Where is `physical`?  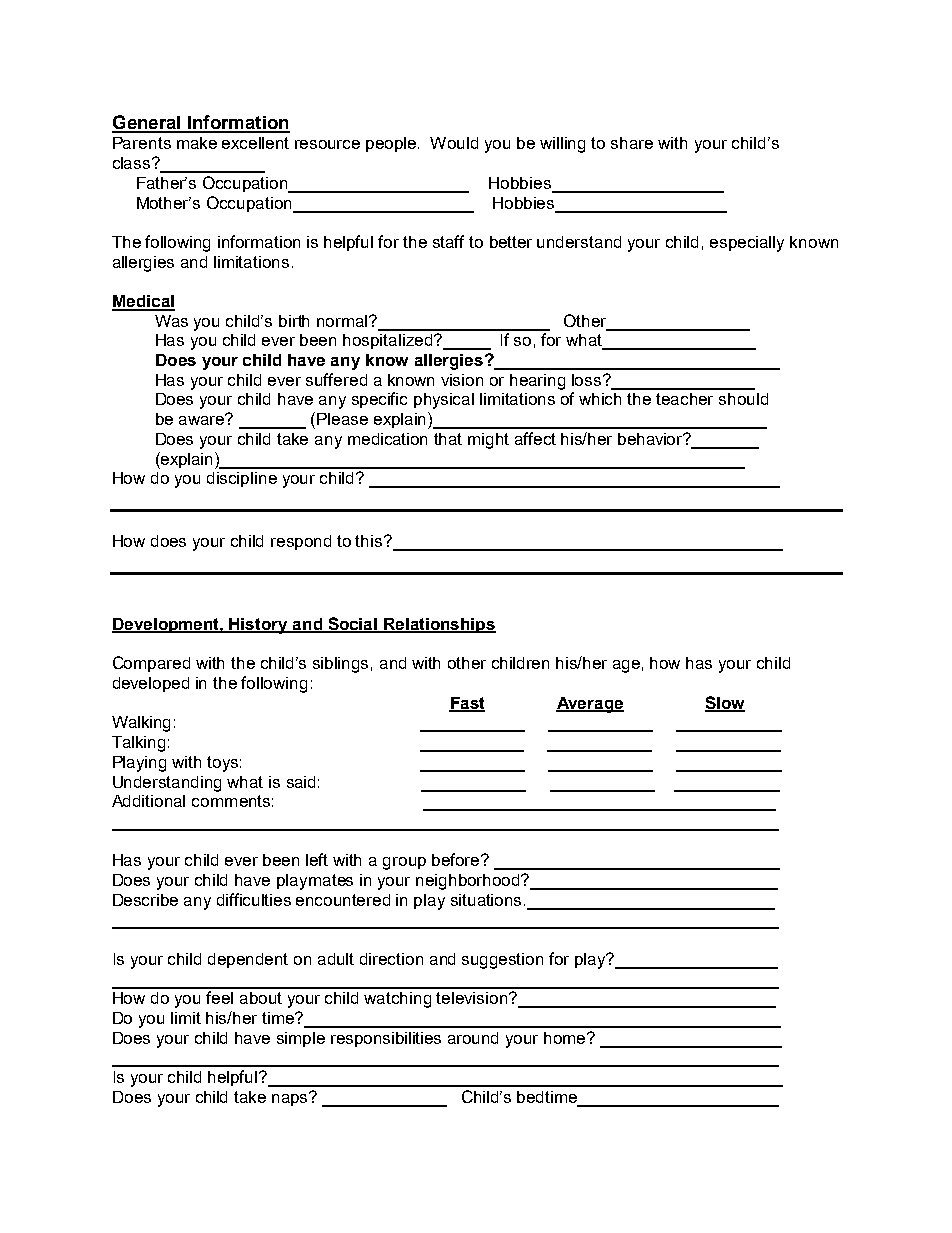
physical is located at coordinates (444, 401).
